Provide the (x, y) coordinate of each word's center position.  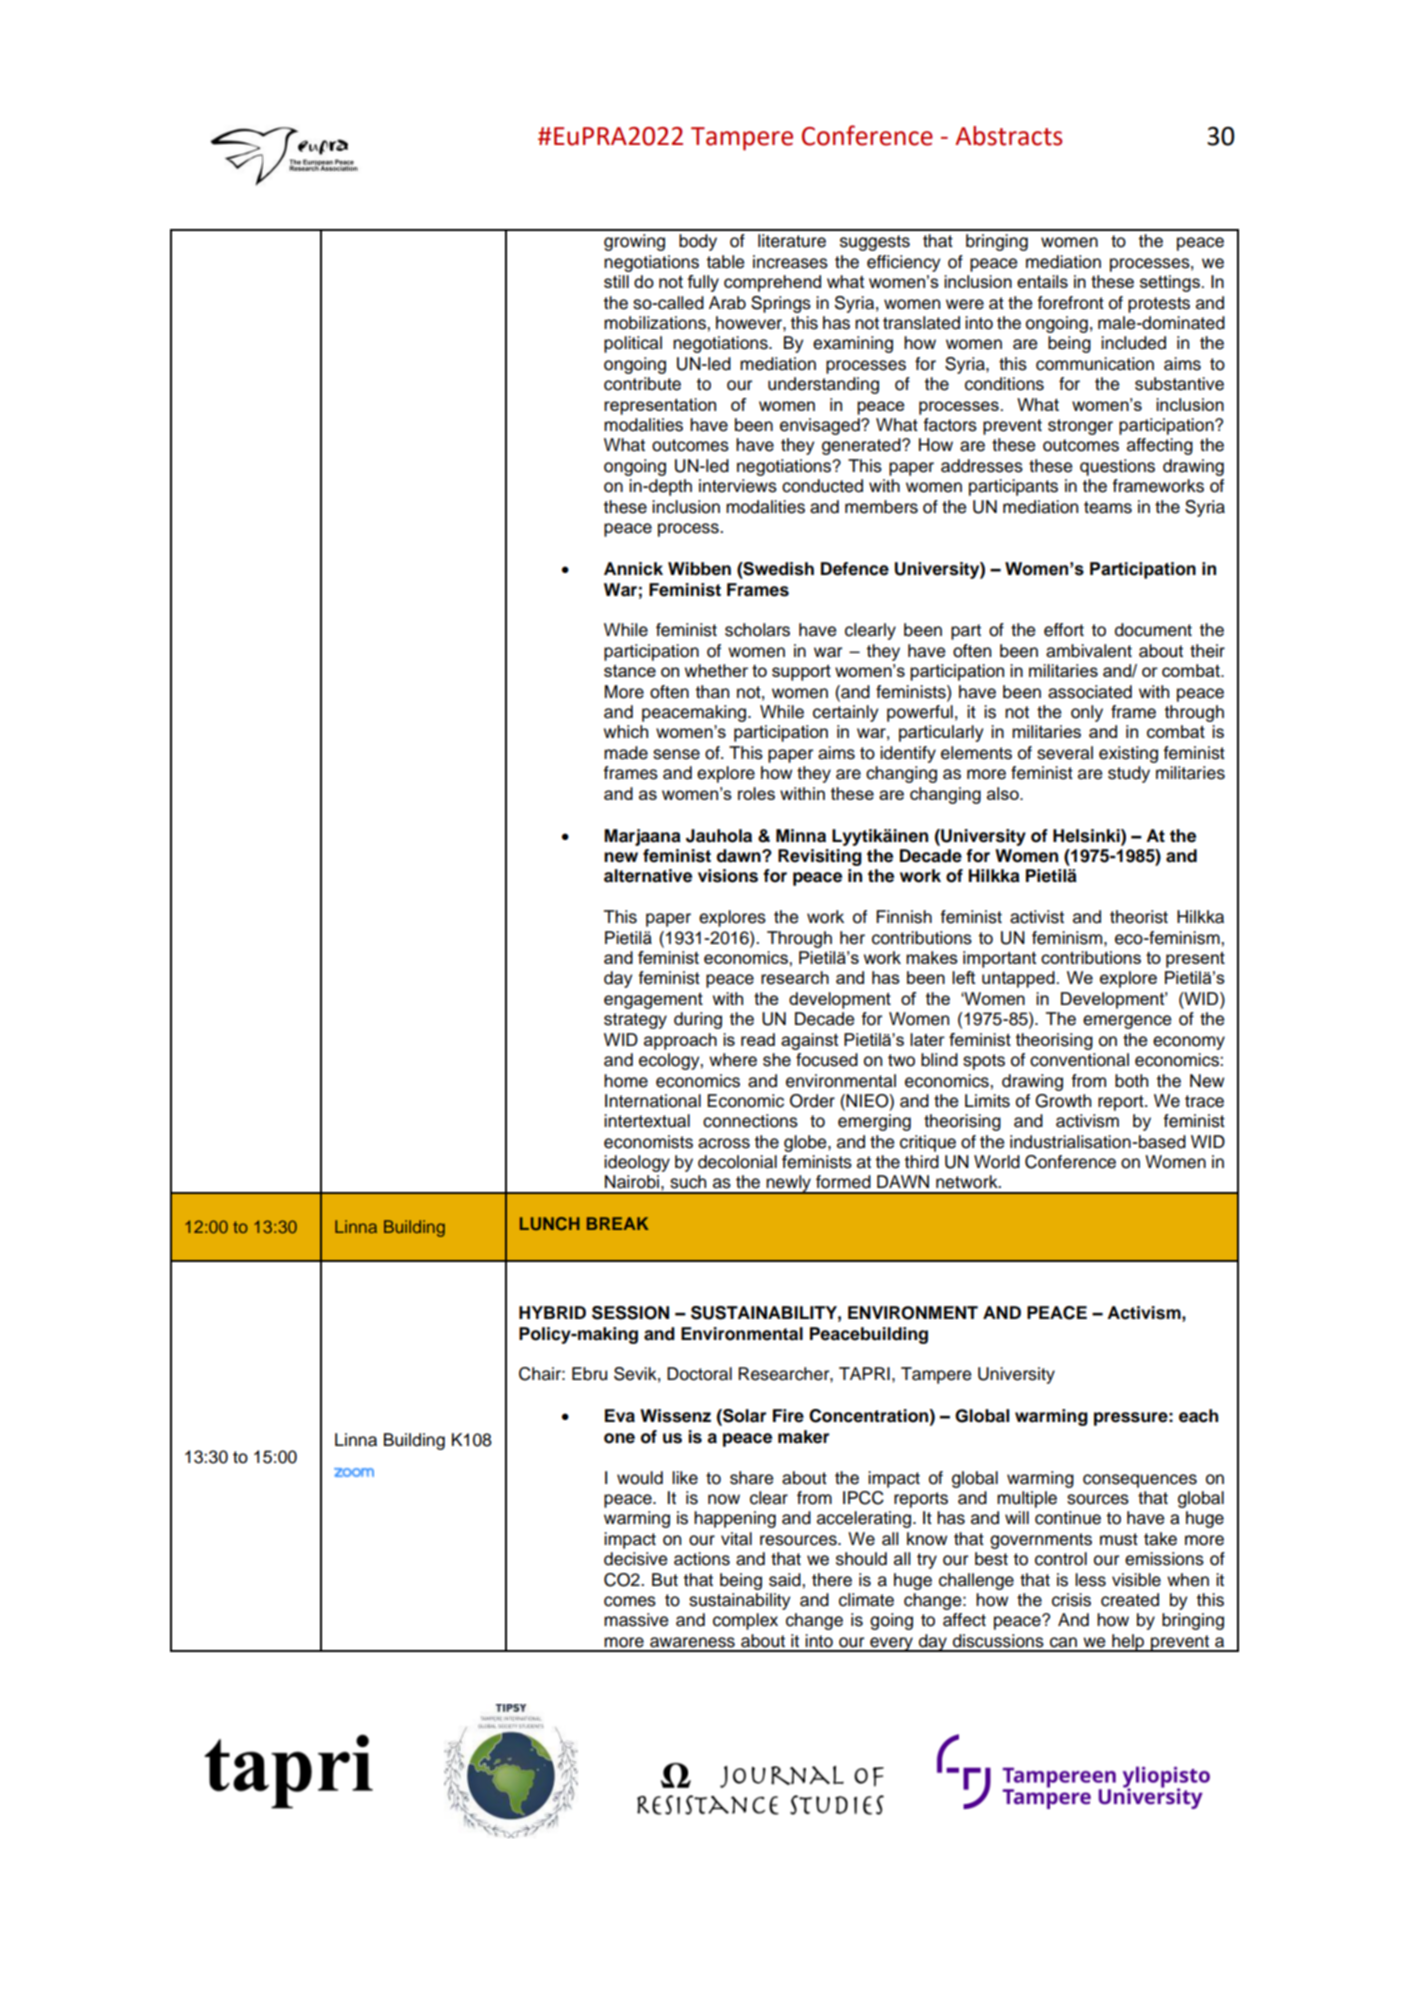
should (861, 1559)
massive (636, 1620)
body (698, 242)
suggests (875, 243)
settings (1170, 283)
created (1130, 1600)
